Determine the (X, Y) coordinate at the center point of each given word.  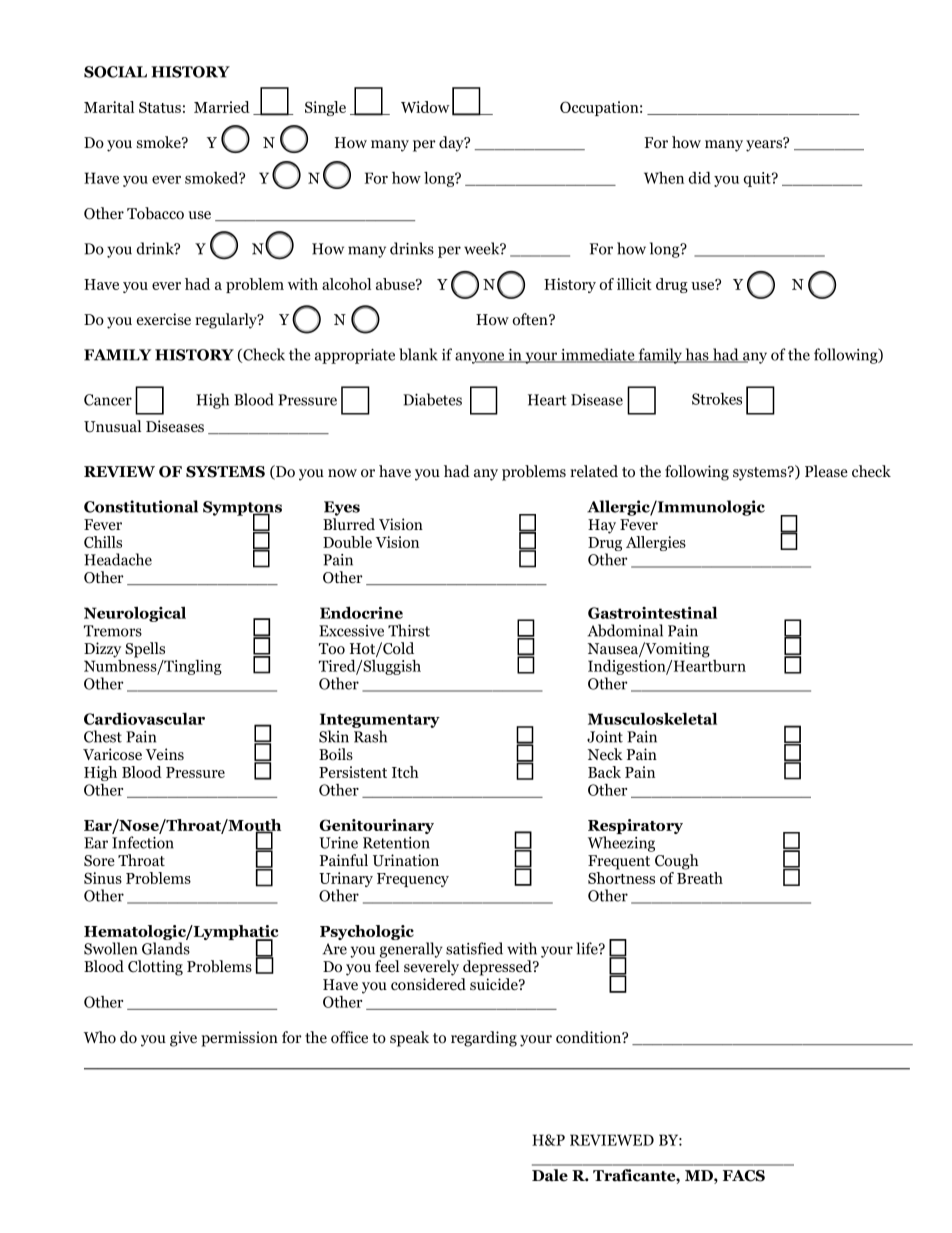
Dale (550, 1175)
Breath (700, 878)
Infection (143, 842)
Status (160, 107)
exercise (164, 319)
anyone (481, 358)
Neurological (135, 614)
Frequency (413, 880)
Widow (425, 107)
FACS (744, 1176)
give (183, 1039)
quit (758, 179)
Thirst (409, 630)
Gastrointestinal (652, 613)
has (697, 355)
